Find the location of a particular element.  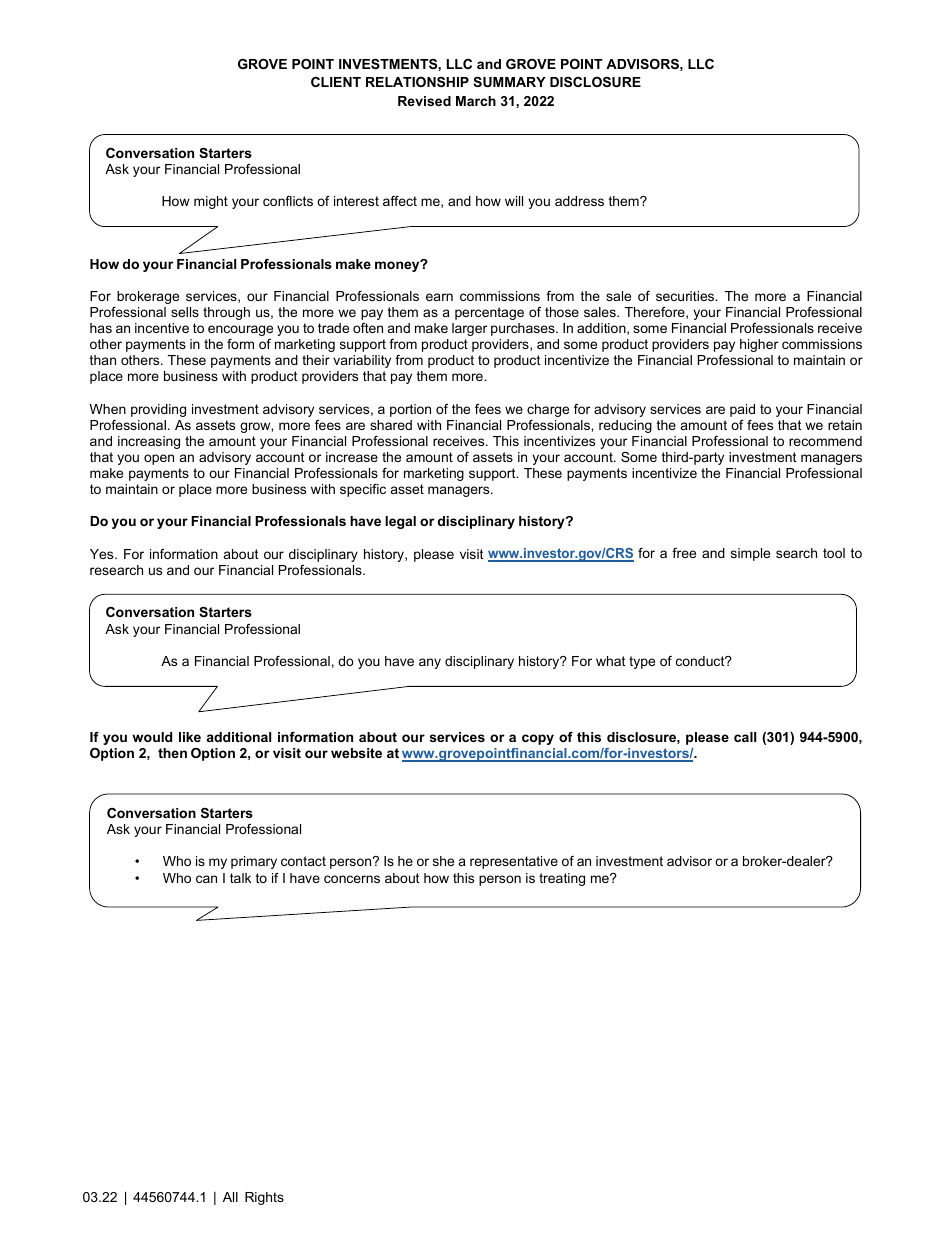

any is located at coordinates (430, 663).
